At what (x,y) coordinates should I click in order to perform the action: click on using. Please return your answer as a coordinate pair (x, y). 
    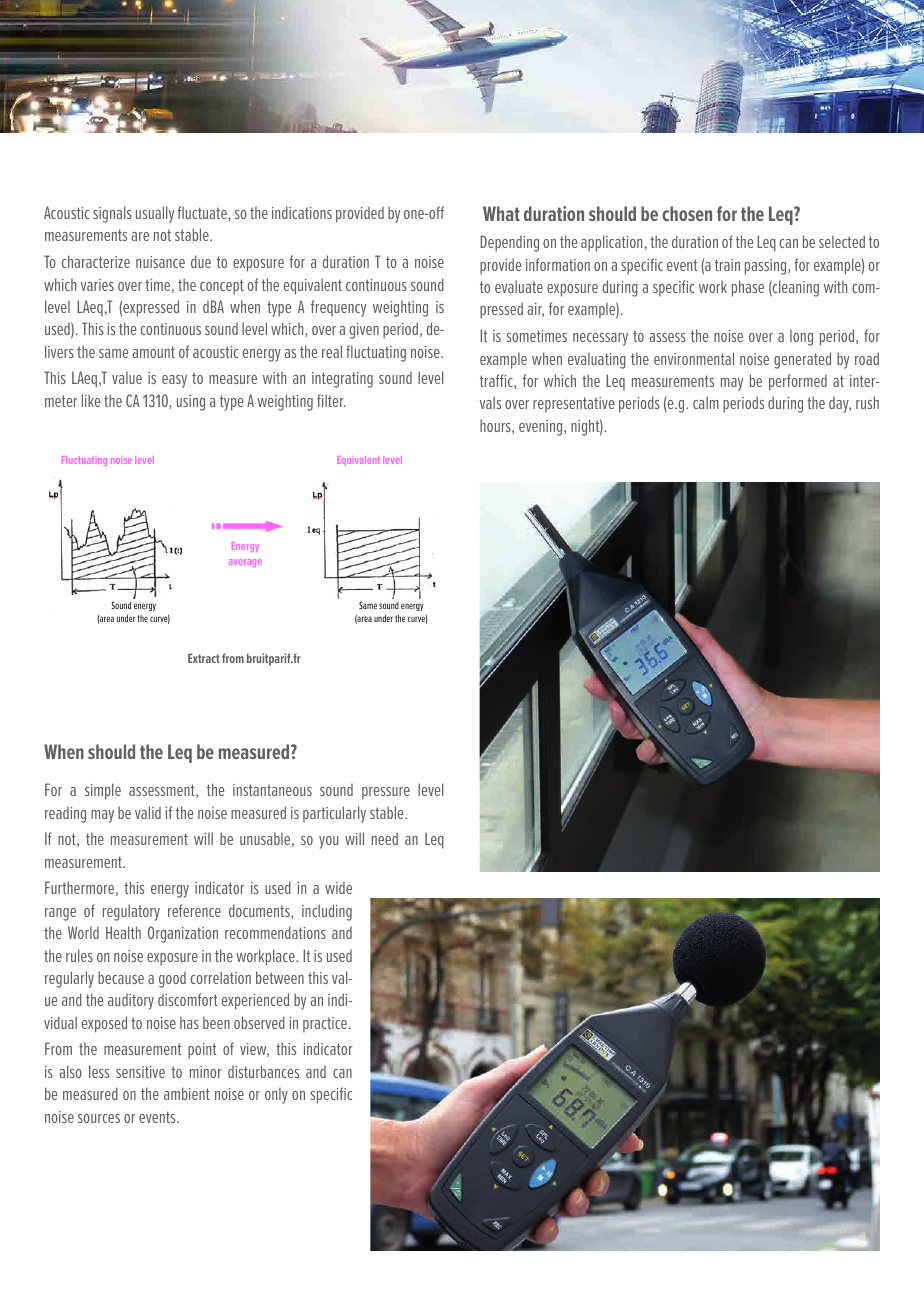
    Looking at the image, I should click on (191, 403).
